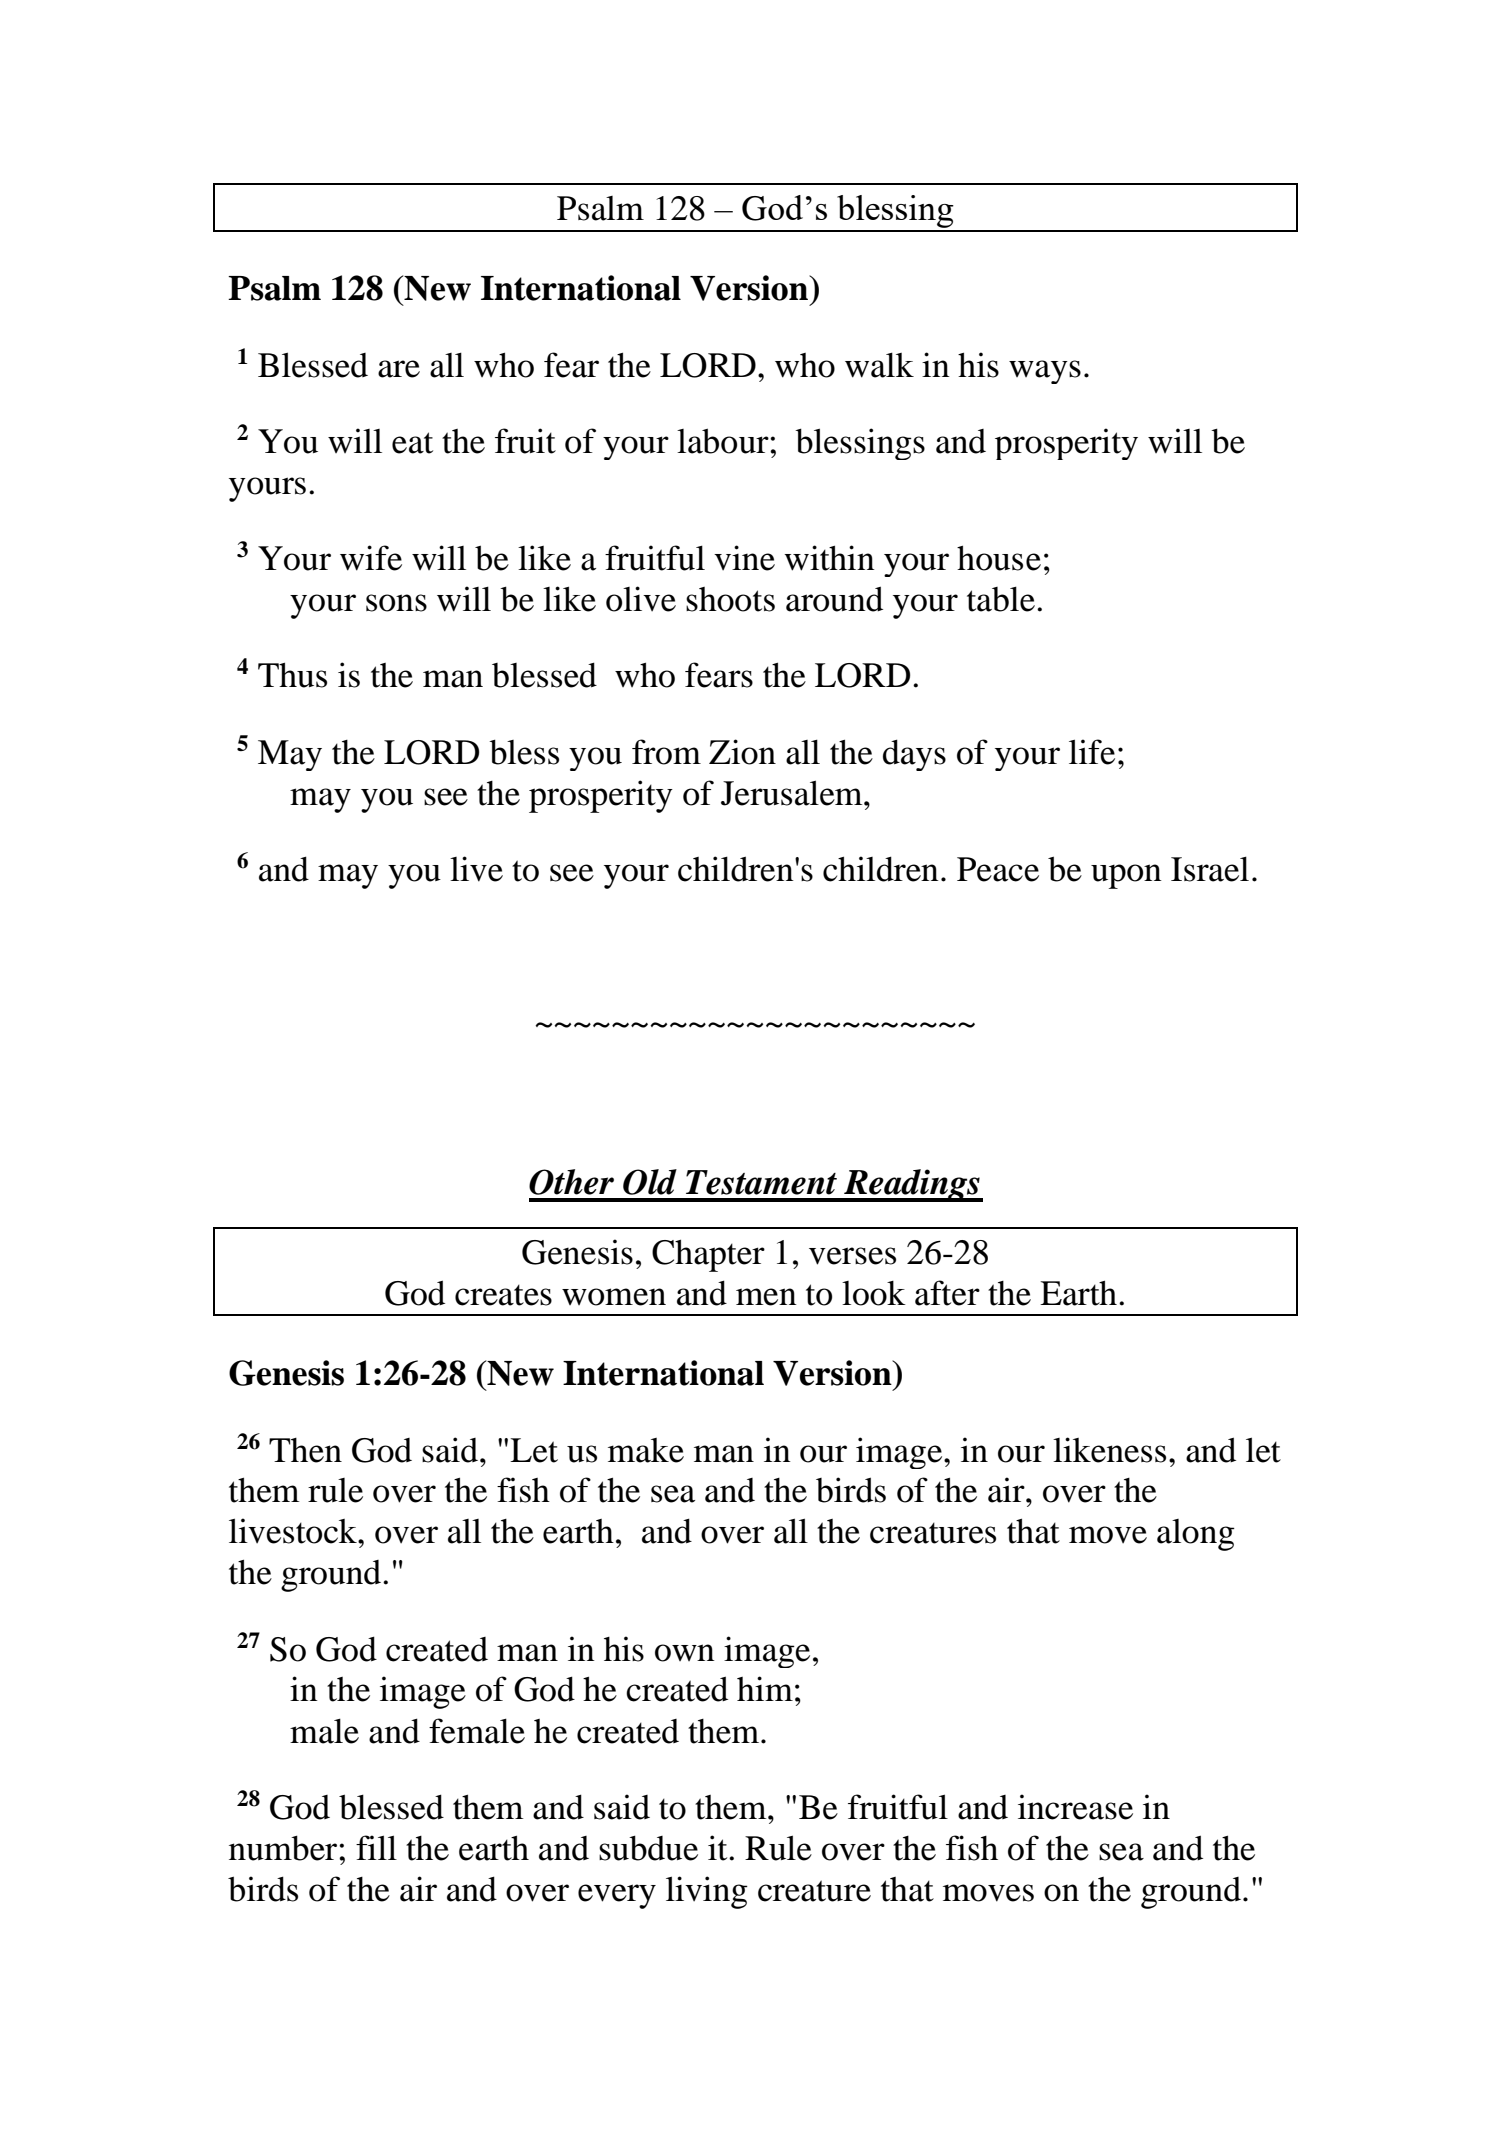  Describe the element at coordinates (399, 369) in the page. I see `are` at that location.
